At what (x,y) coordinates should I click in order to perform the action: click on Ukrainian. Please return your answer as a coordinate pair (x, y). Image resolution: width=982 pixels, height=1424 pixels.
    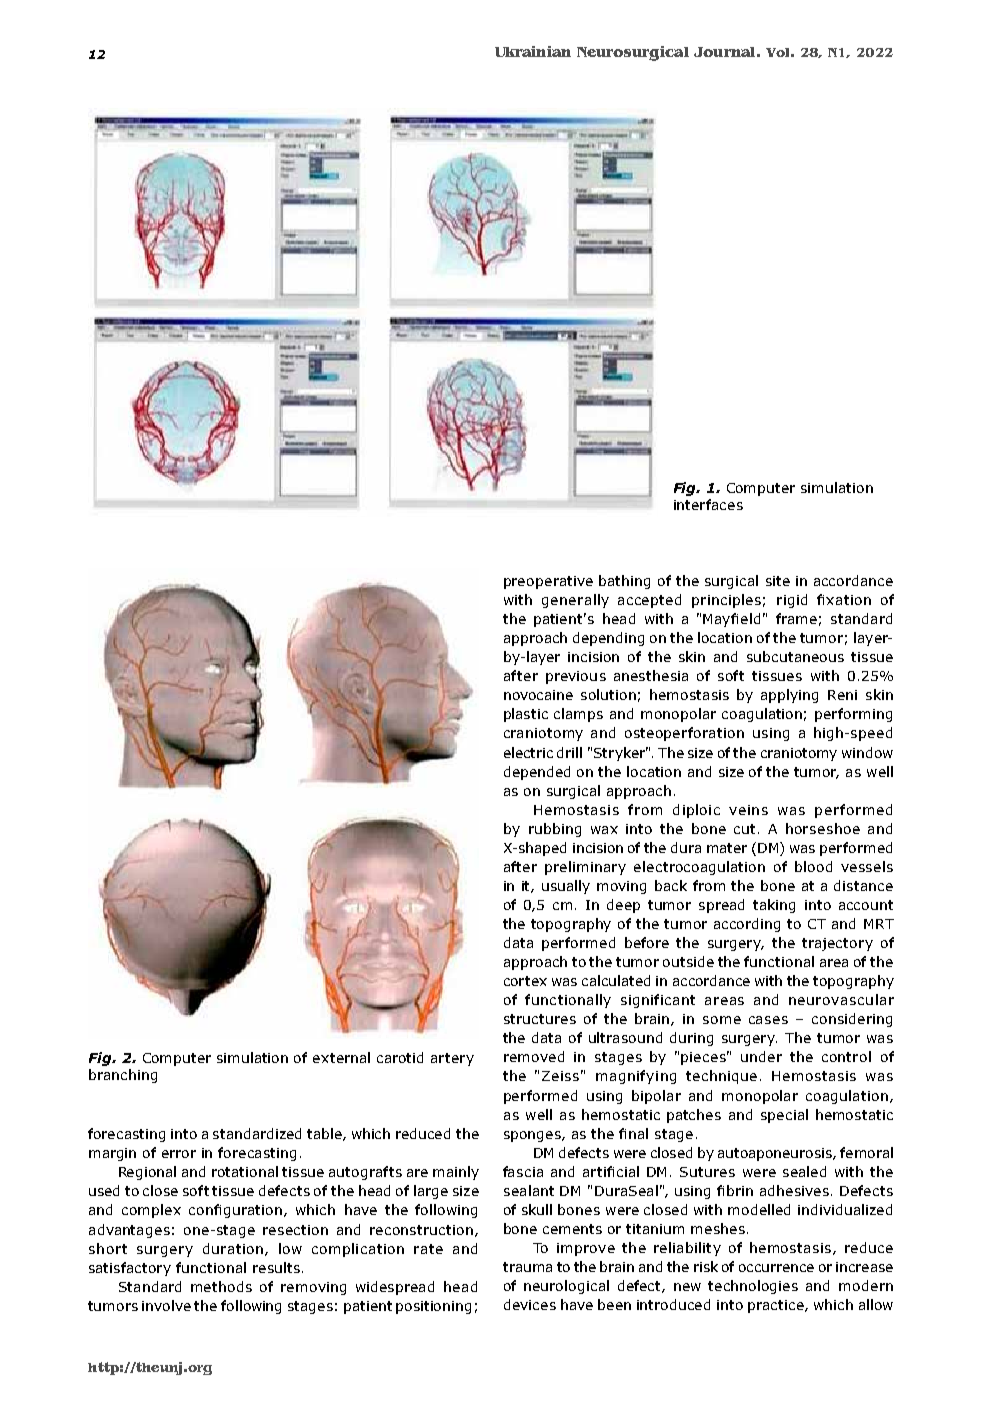
    Looking at the image, I should click on (533, 51).
